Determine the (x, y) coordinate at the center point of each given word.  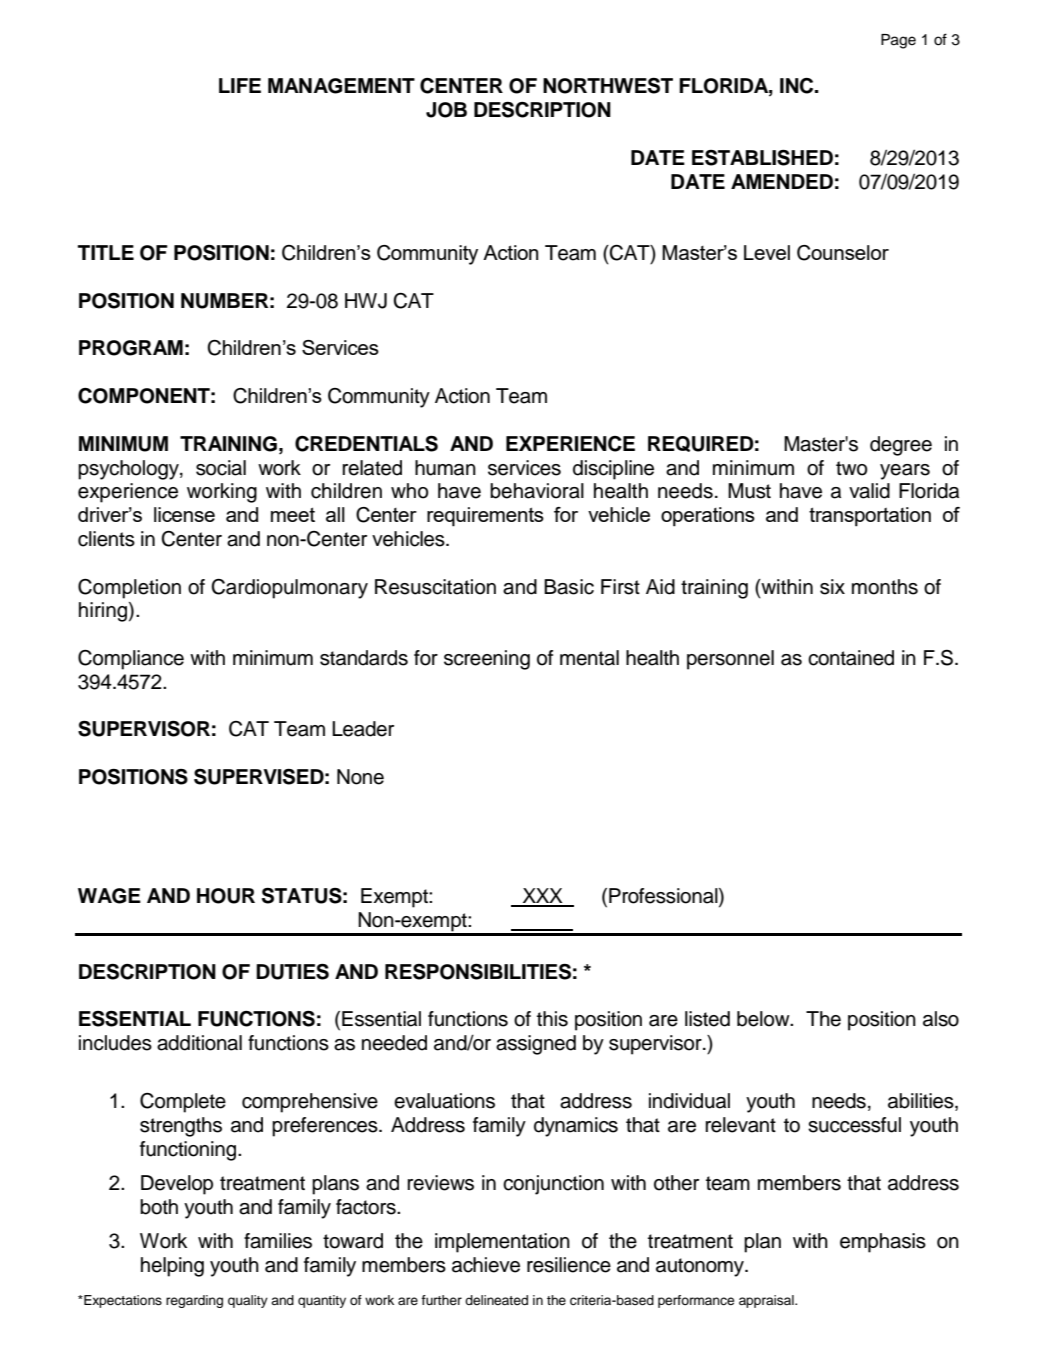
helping (172, 1267)
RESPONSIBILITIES (478, 971)
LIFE (240, 85)
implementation (502, 1243)
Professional (664, 897)
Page (898, 41)
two (851, 468)
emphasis (883, 1243)
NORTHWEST (608, 85)
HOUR (226, 896)
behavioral (537, 491)
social (221, 468)
